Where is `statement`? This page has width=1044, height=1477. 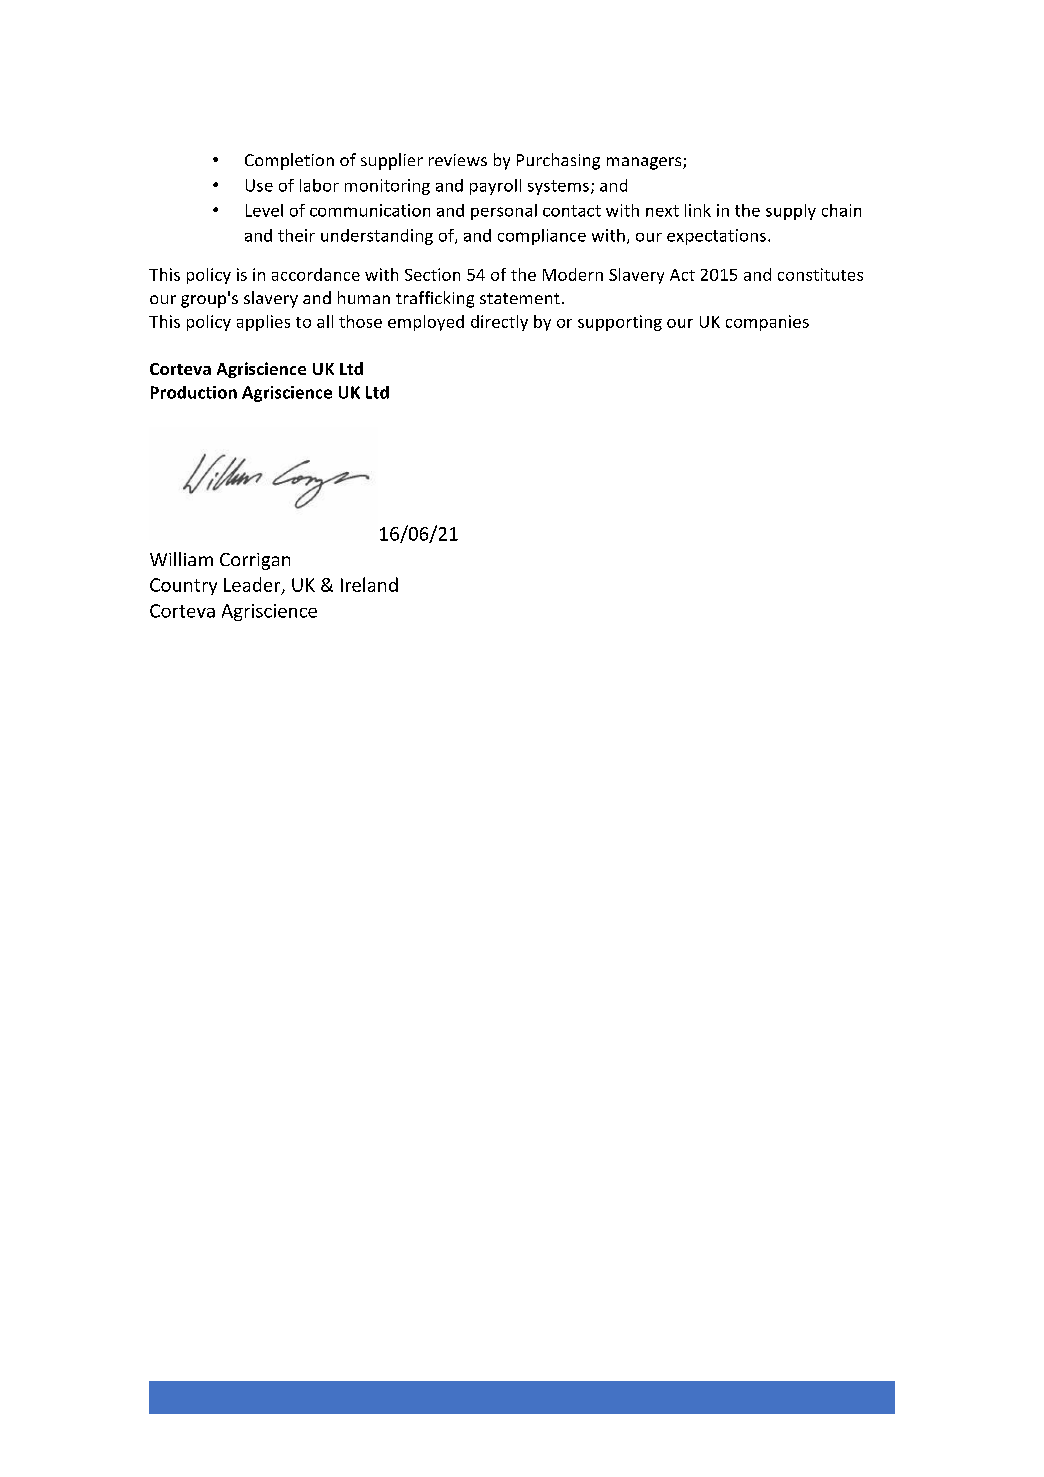
statement is located at coordinates (520, 298).
